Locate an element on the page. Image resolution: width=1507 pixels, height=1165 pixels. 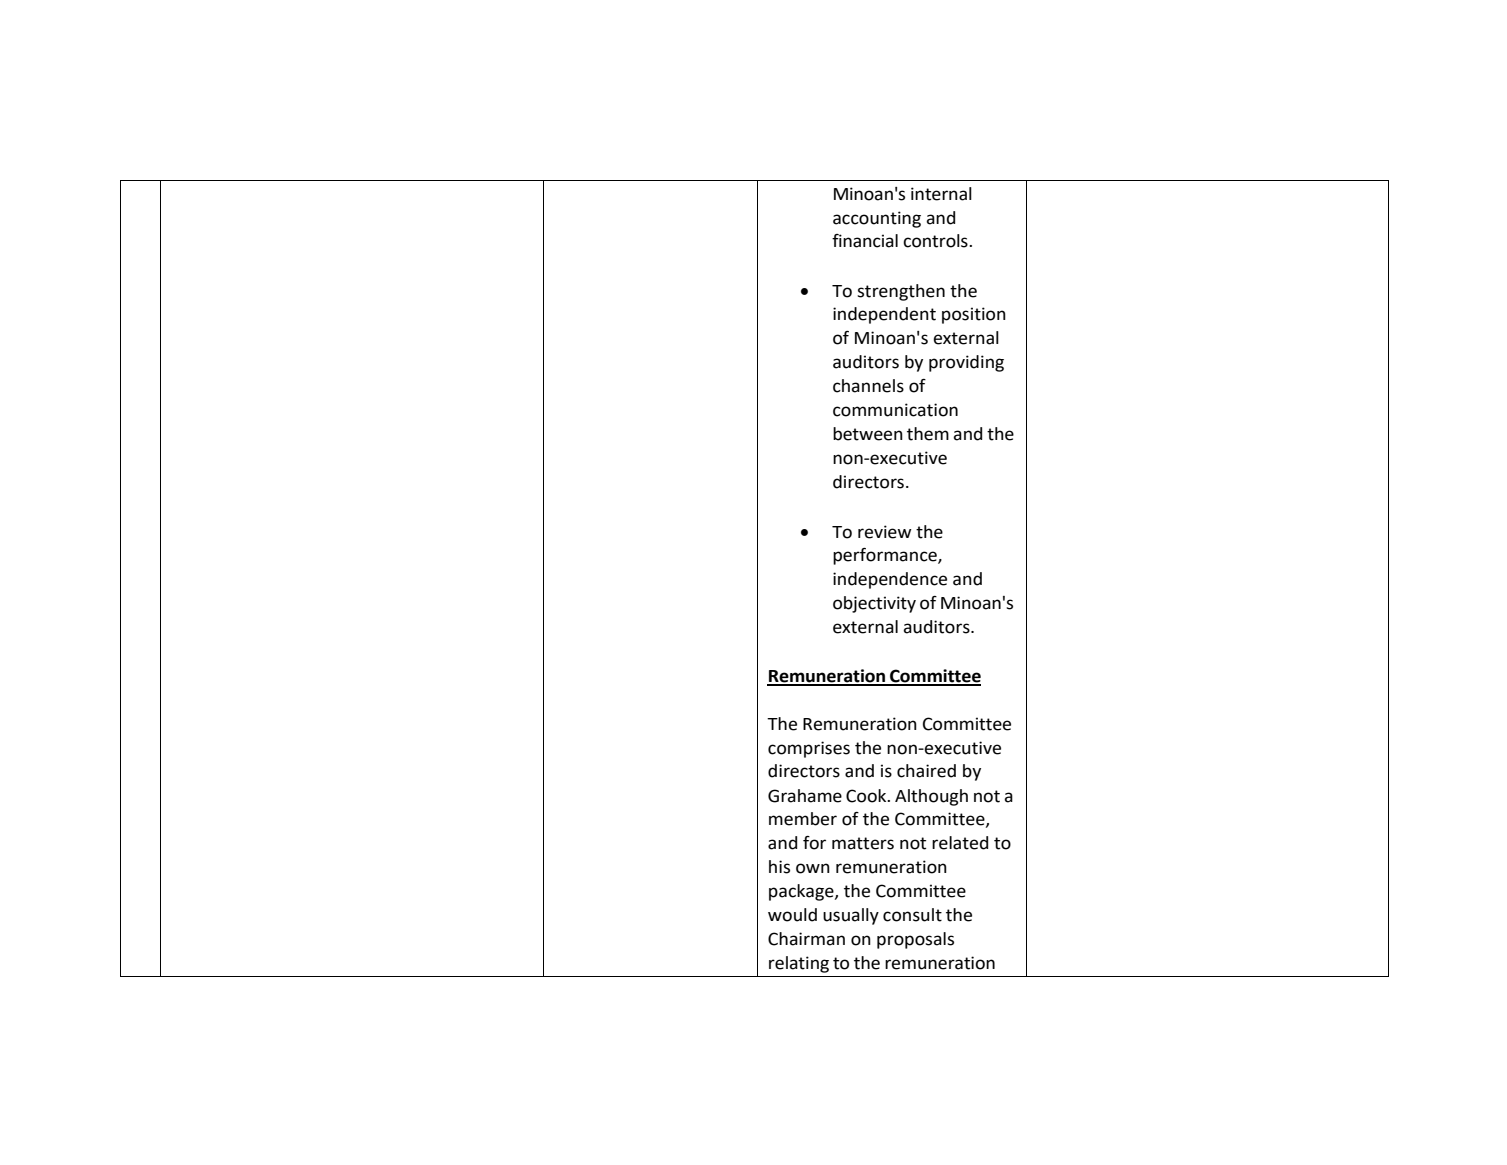
providing is located at coordinates (966, 363).
